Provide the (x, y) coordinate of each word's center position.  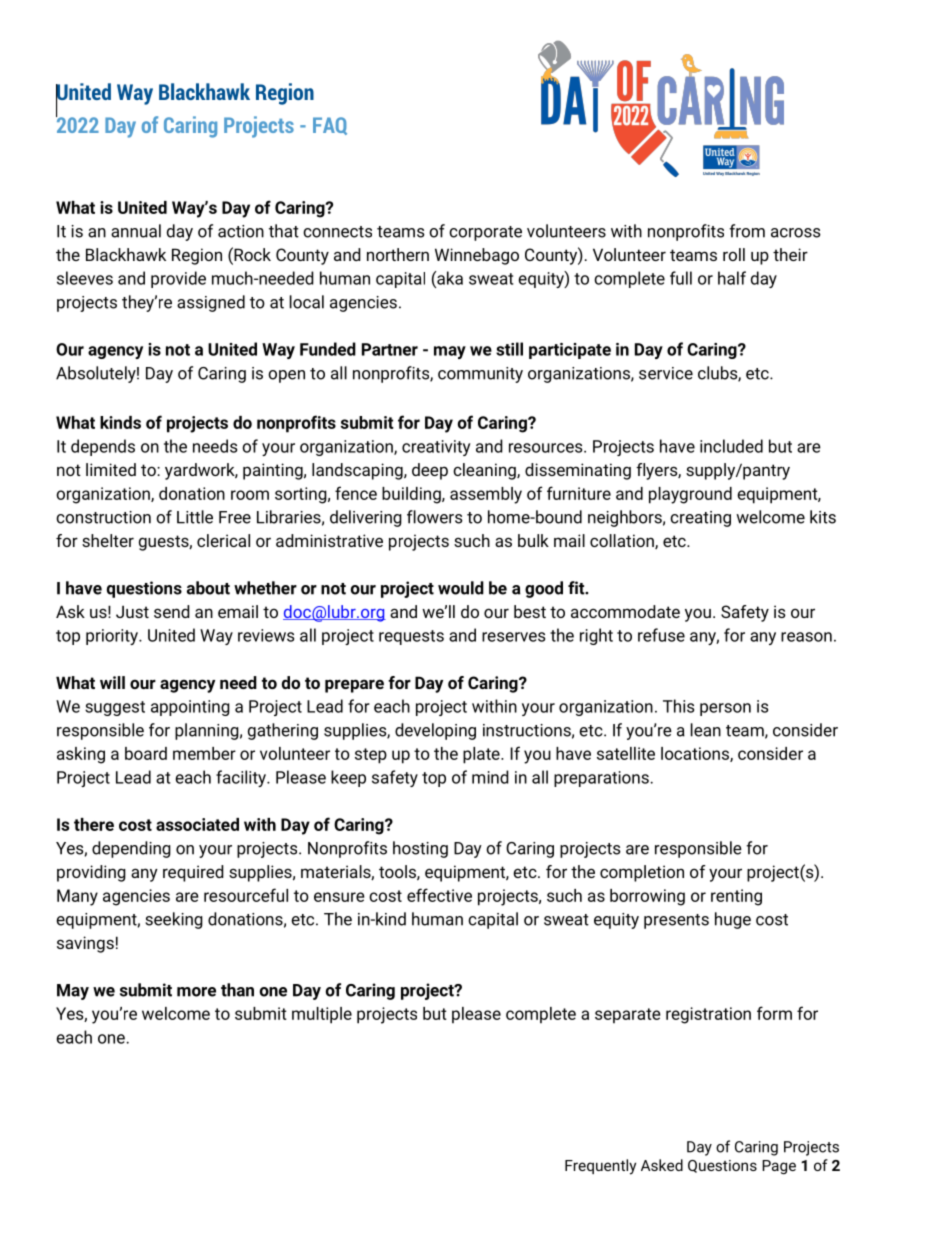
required (193, 873)
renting (736, 897)
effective (439, 895)
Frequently (600, 1167)
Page (779, 1167)
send (172, 611)
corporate (485, 233)
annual (136, 231)
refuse (661, 635)
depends (103, 447)
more (196, 992)
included (731, 446)
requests (411, 637)
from (747, 231)
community (480, 375)
